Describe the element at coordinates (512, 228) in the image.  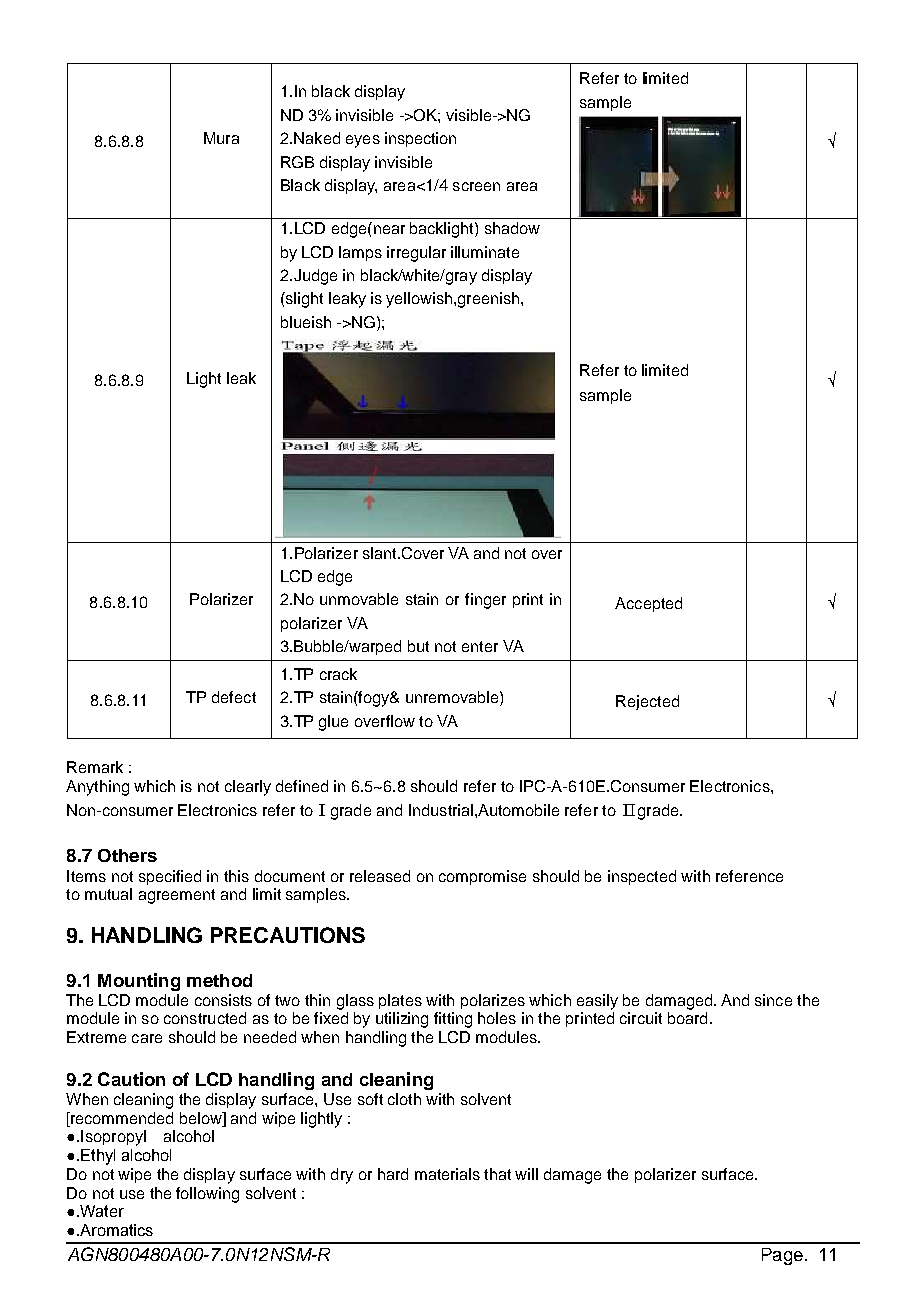
I see `shadow` at that location.
